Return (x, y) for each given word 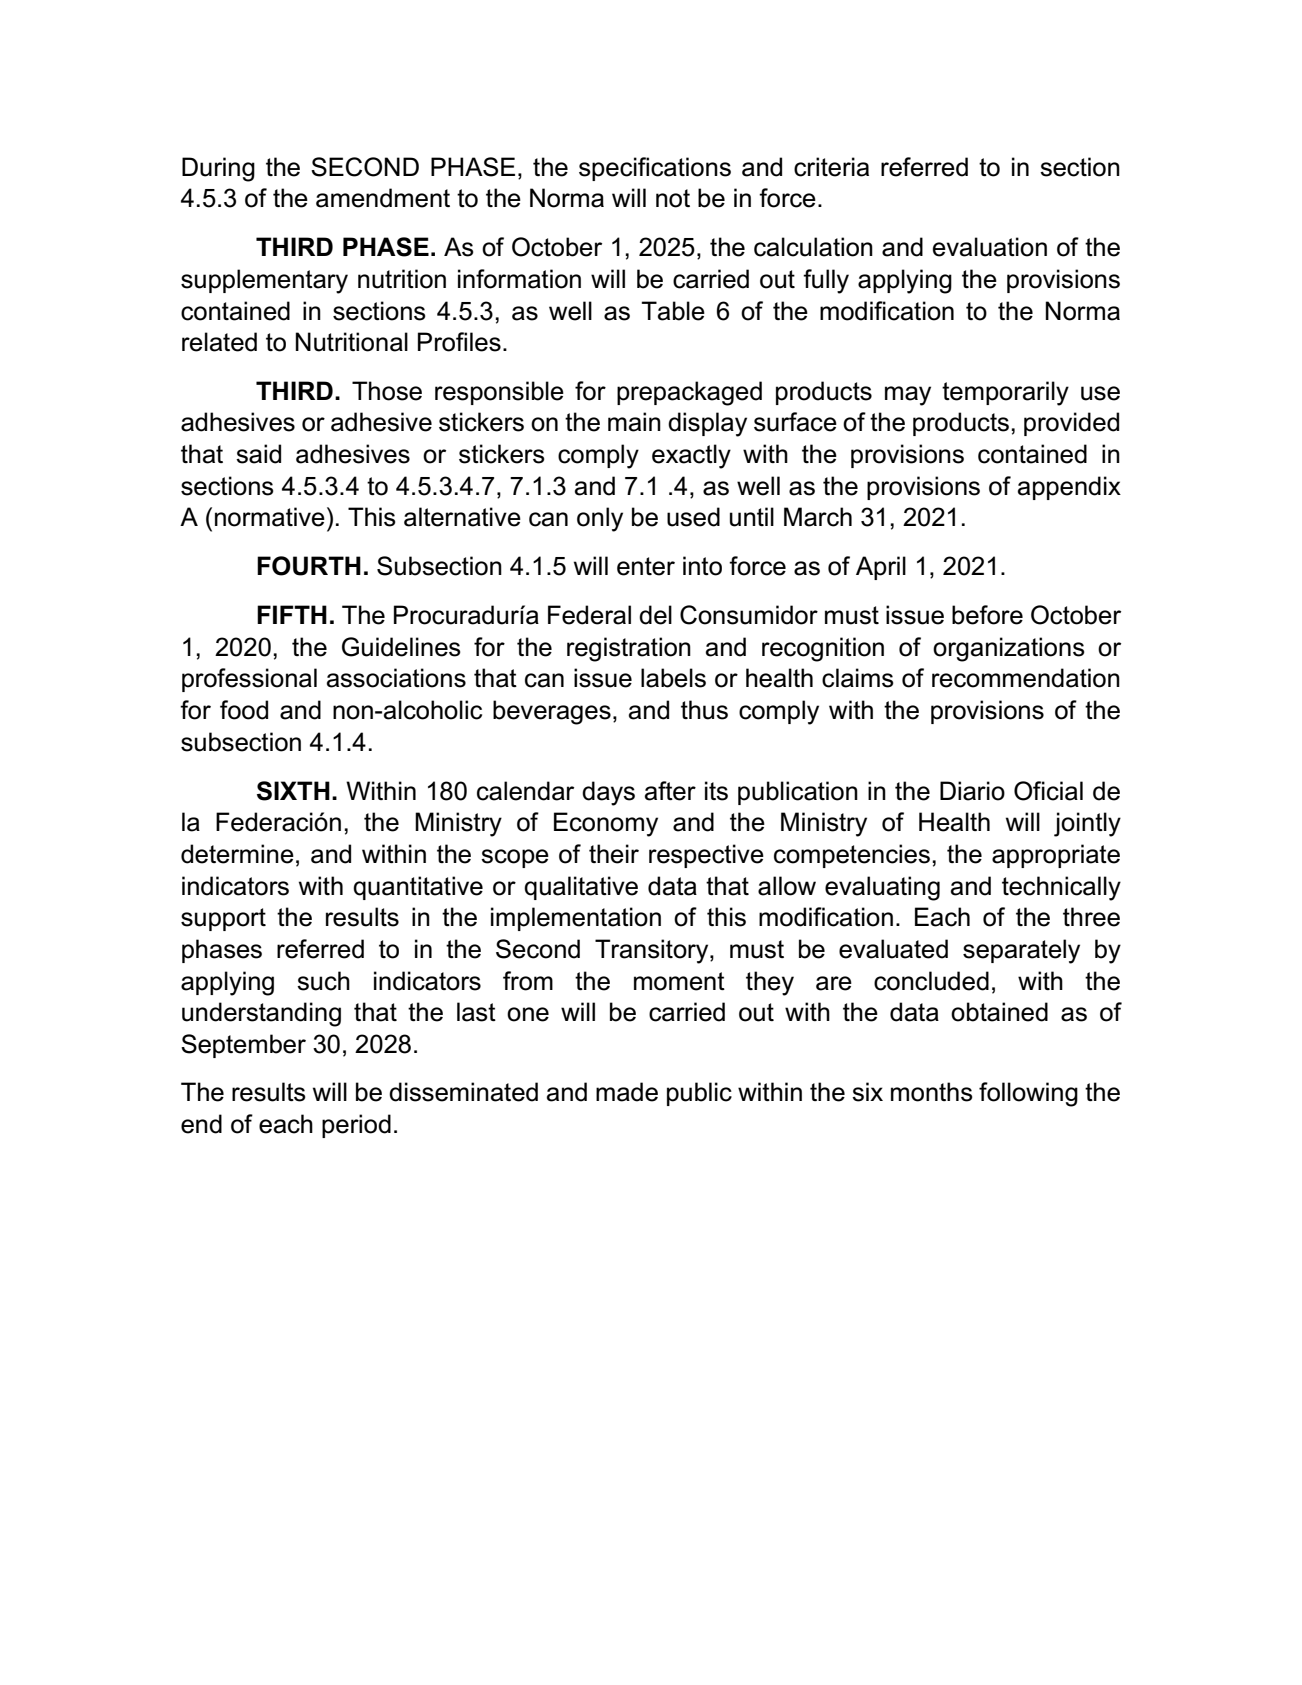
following (1028, 1094)
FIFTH (292, 614)
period (356, 1126)
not (673, 198)
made (627, 1092)
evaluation (990, 247)
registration (629, 649)
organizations (1009, 649)
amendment (383, 198)
